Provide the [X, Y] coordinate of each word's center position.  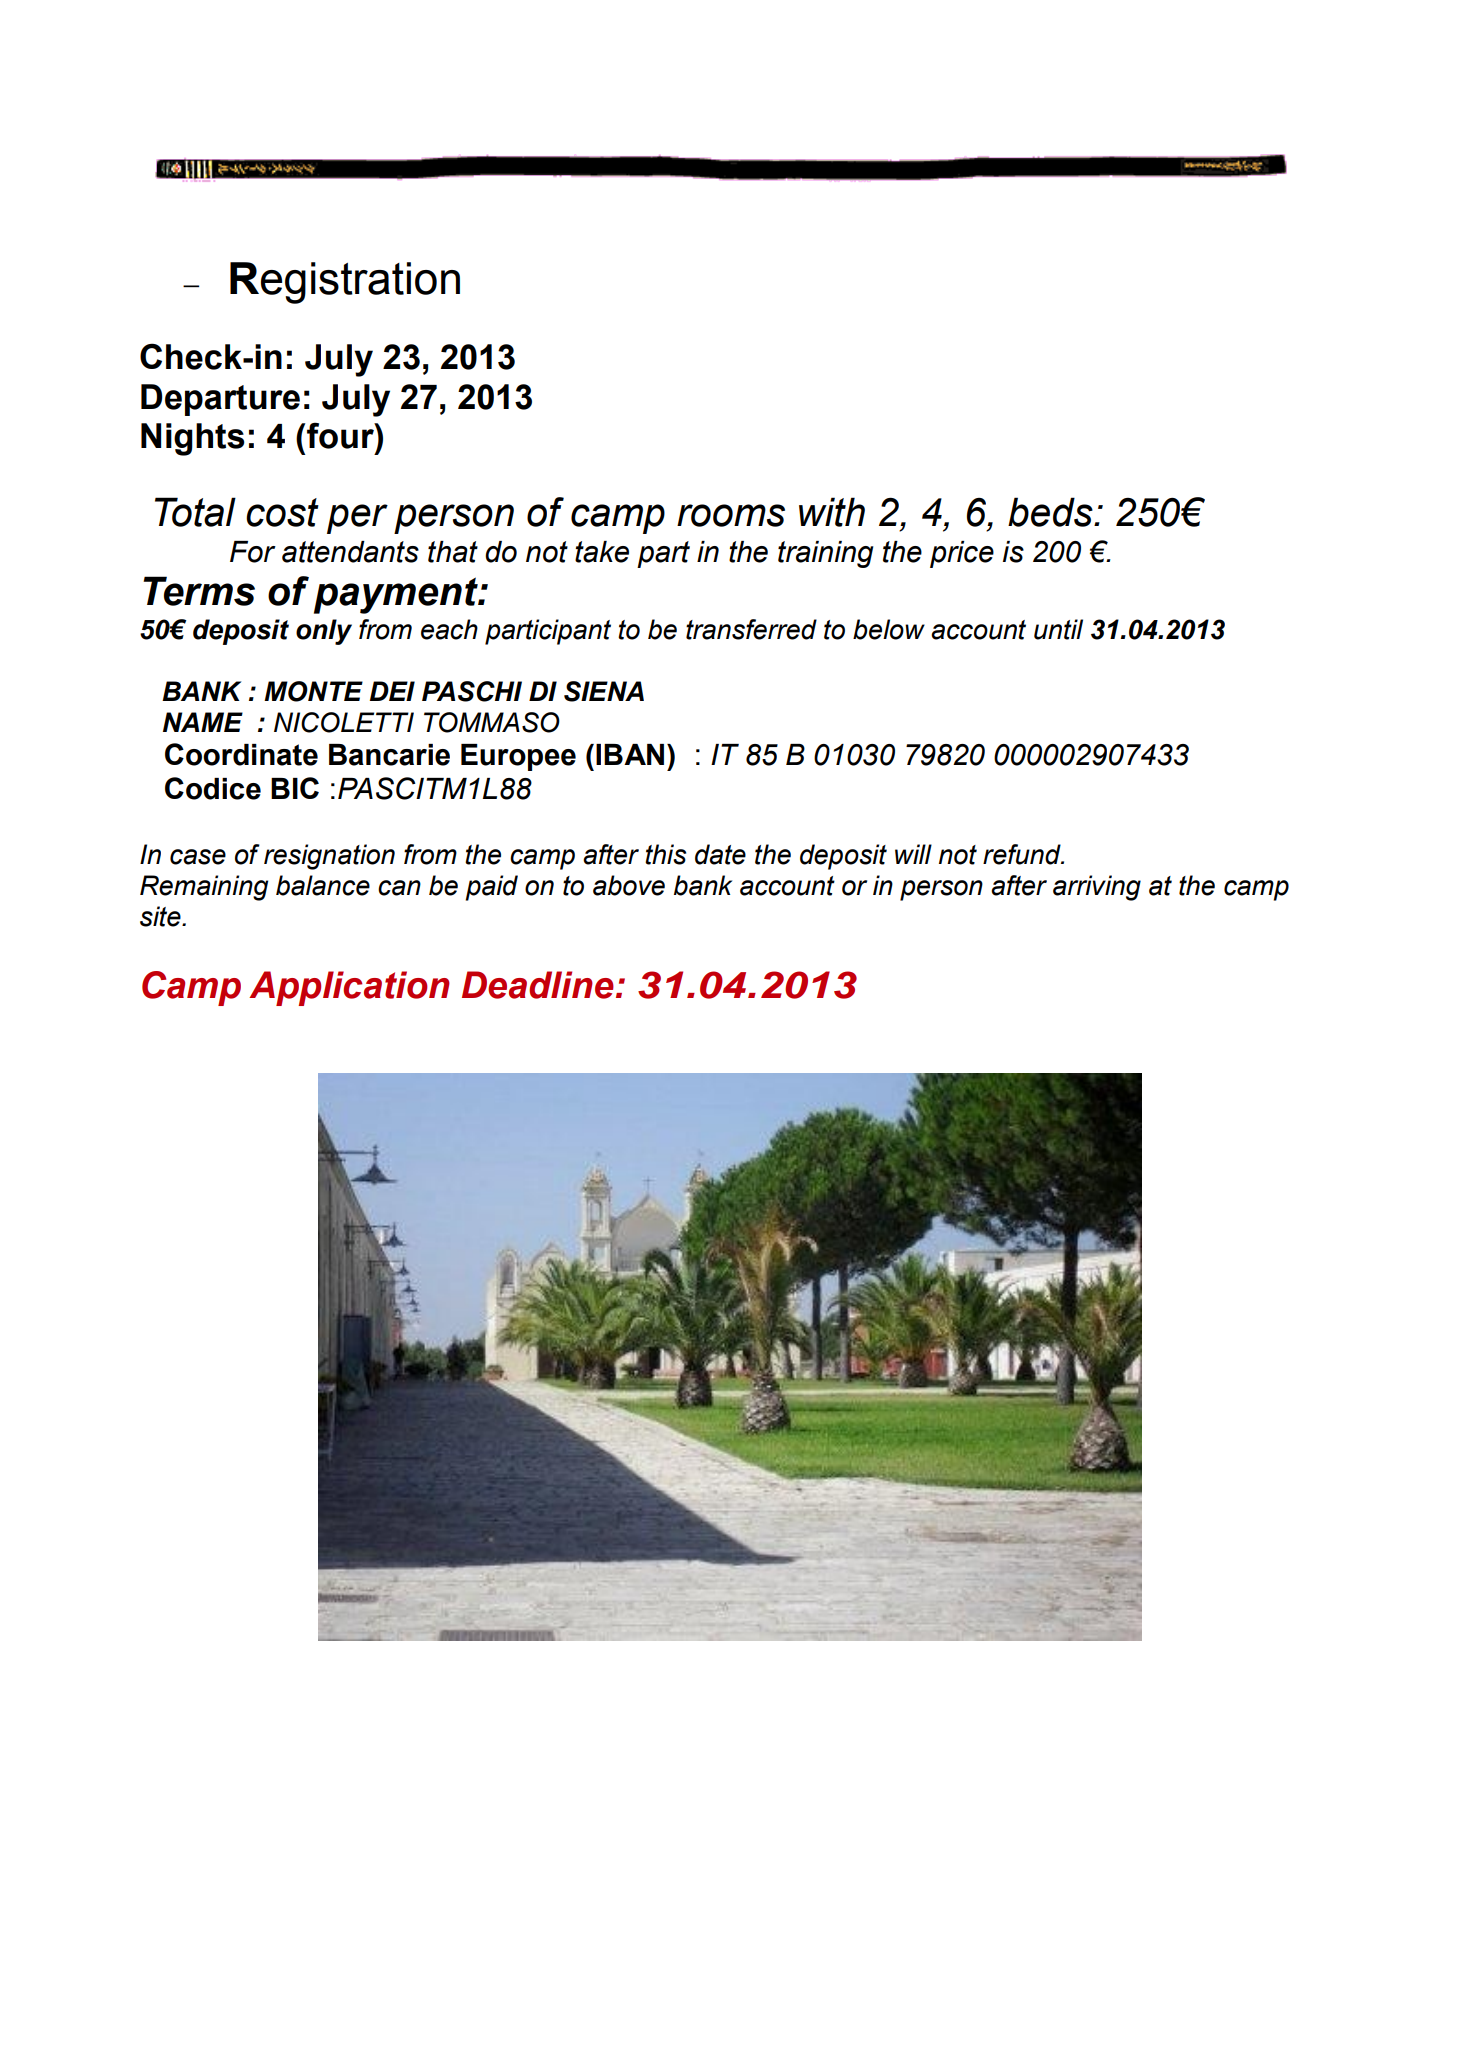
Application [349, 988]
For [253, 552]
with [832, 512]
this [665, 854]
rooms [731, 515]
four [341, 435]
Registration [345, 283]
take [602, 552]
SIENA [604, 691]
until [1058, 629]
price [962, 554]
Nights [193, 439]
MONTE [313, 691]
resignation [329, 857]
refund [1023, 854]
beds [1051, 512]
